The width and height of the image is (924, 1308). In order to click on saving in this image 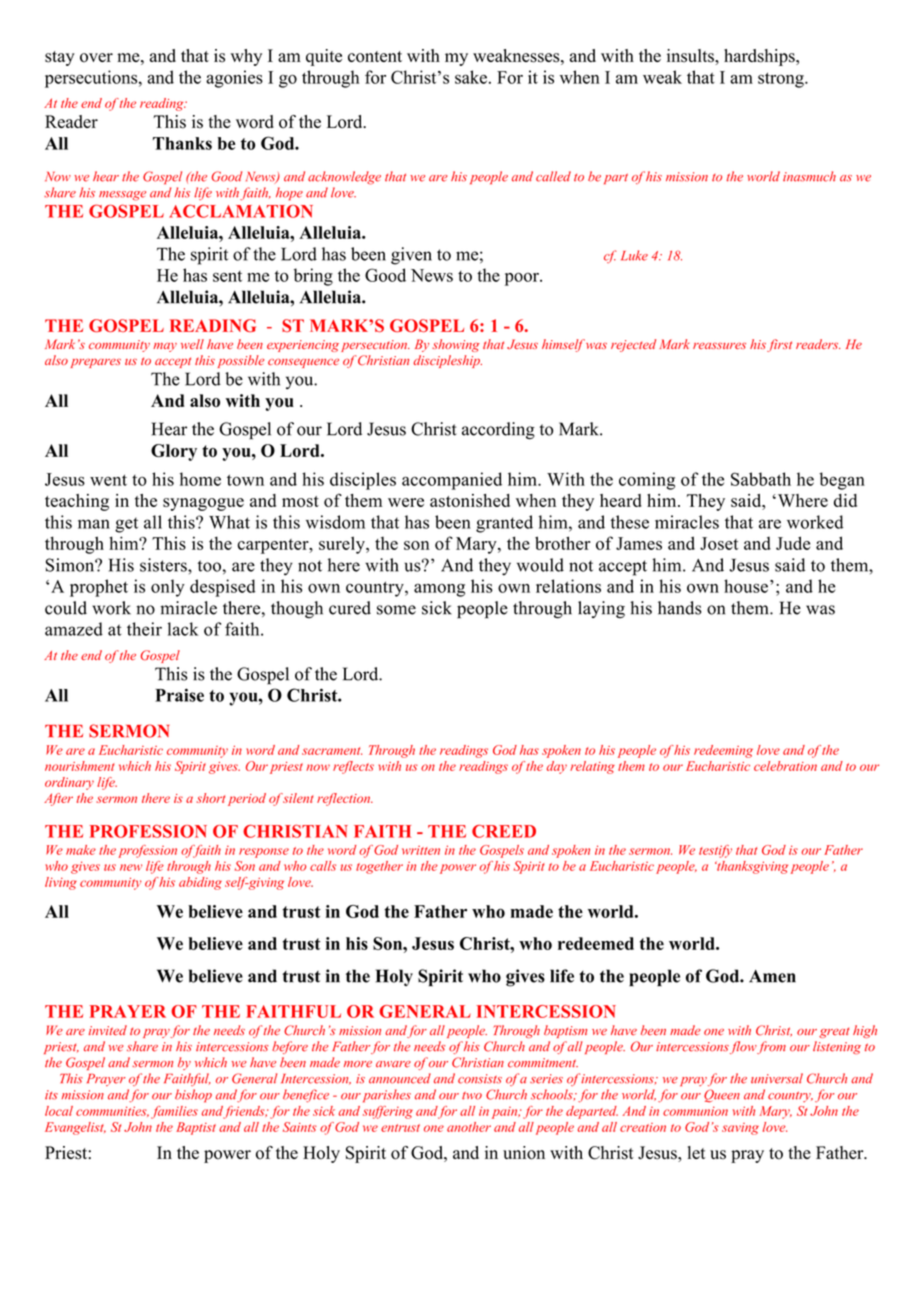, I will do `click(740, 1129)`.
